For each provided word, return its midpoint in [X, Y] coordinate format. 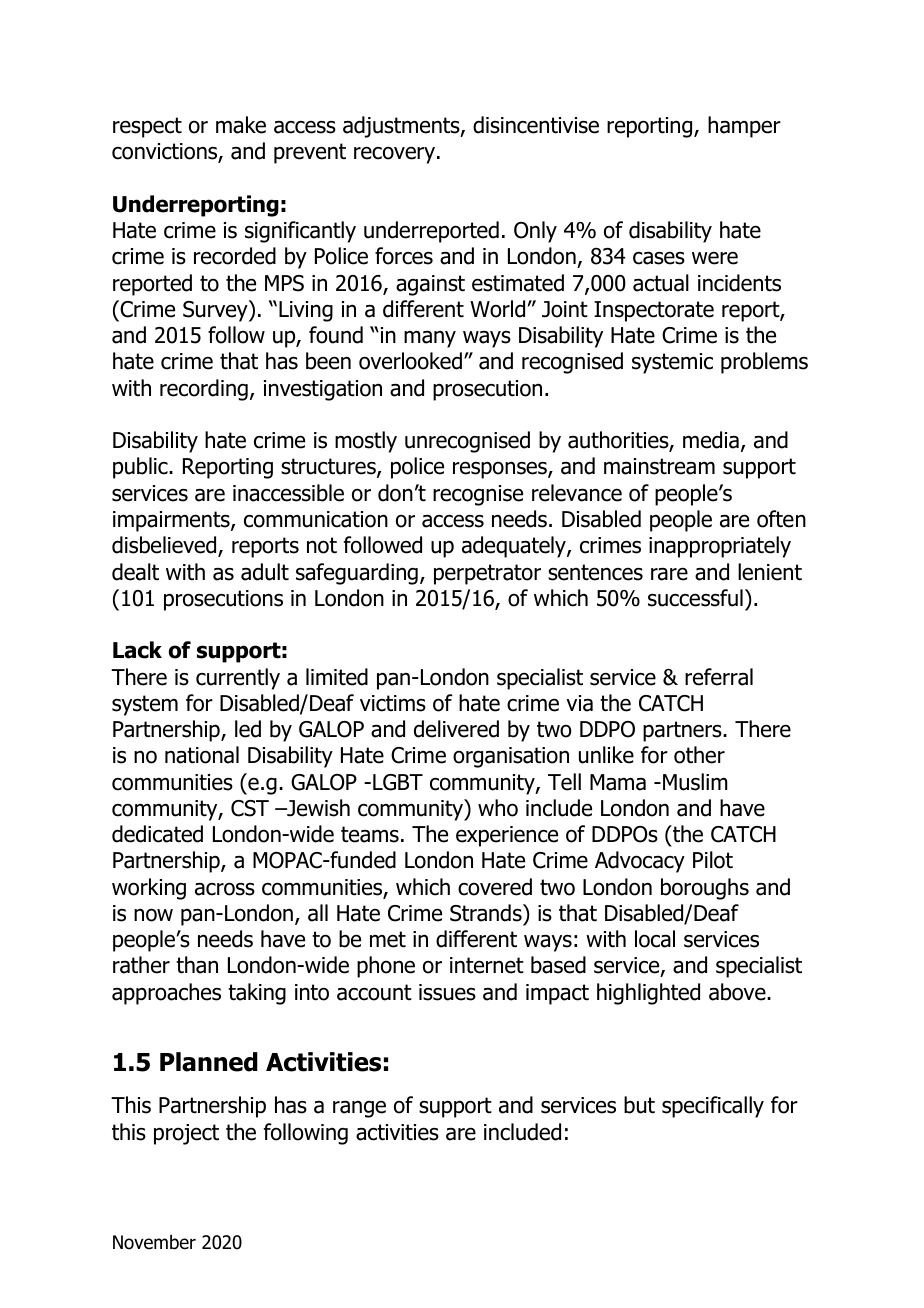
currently [238, 679]
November [154, 1242]
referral [719, 677]
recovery [396, 155]
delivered [456, 729]
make [241, 125]
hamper [744, 127]
